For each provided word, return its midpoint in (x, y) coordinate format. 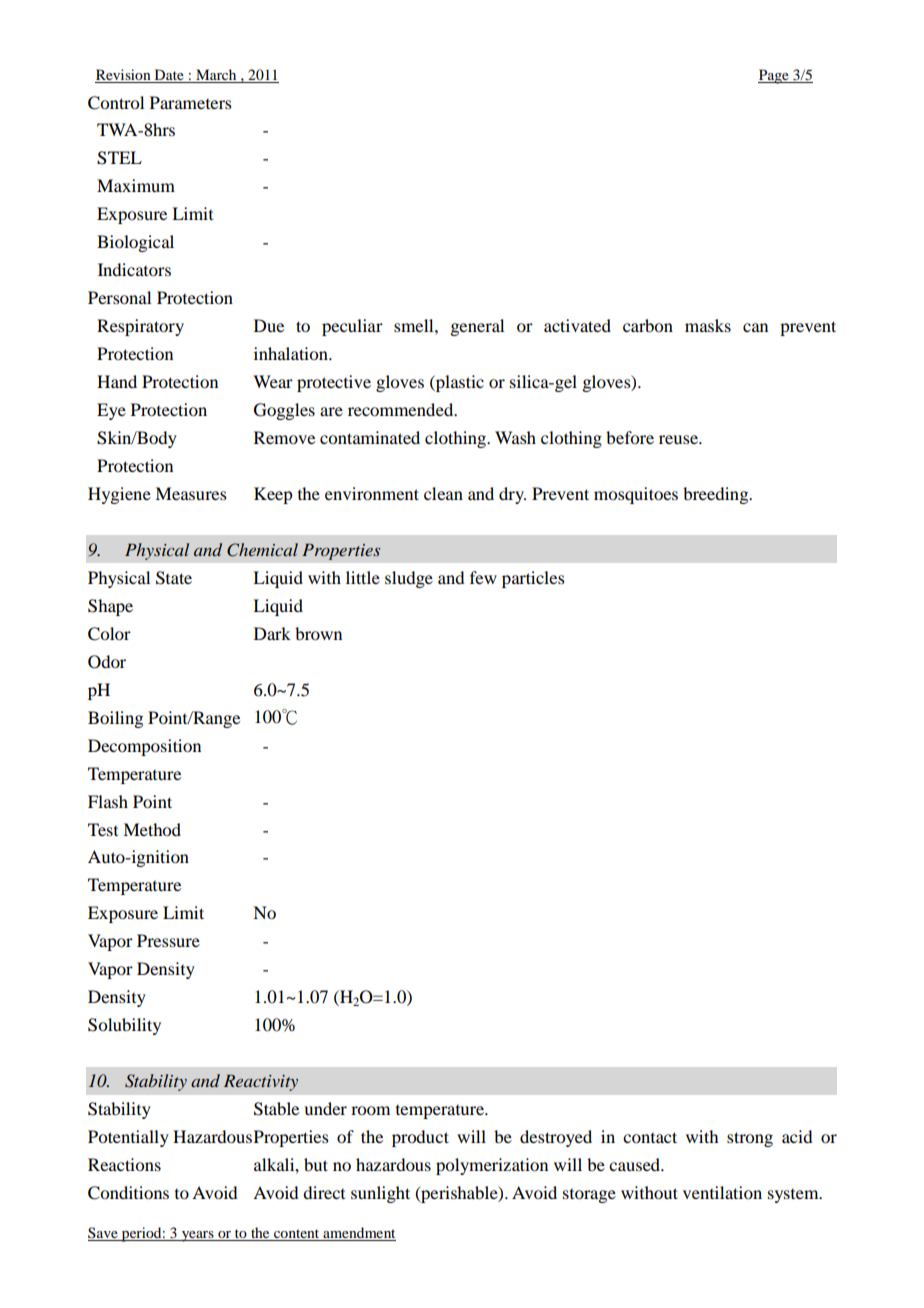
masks (708, 325)
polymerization (492, 1166)
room (370, 1110)
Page (774, 76)
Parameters (191, 102)
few (483, 577)
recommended (402, 409)
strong (750, 1139)
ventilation (722, 1192)
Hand (117, 381)
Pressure (168, 940)
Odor (107, 662)
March (216, 76)
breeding (717, 495)
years (197, 1236)
